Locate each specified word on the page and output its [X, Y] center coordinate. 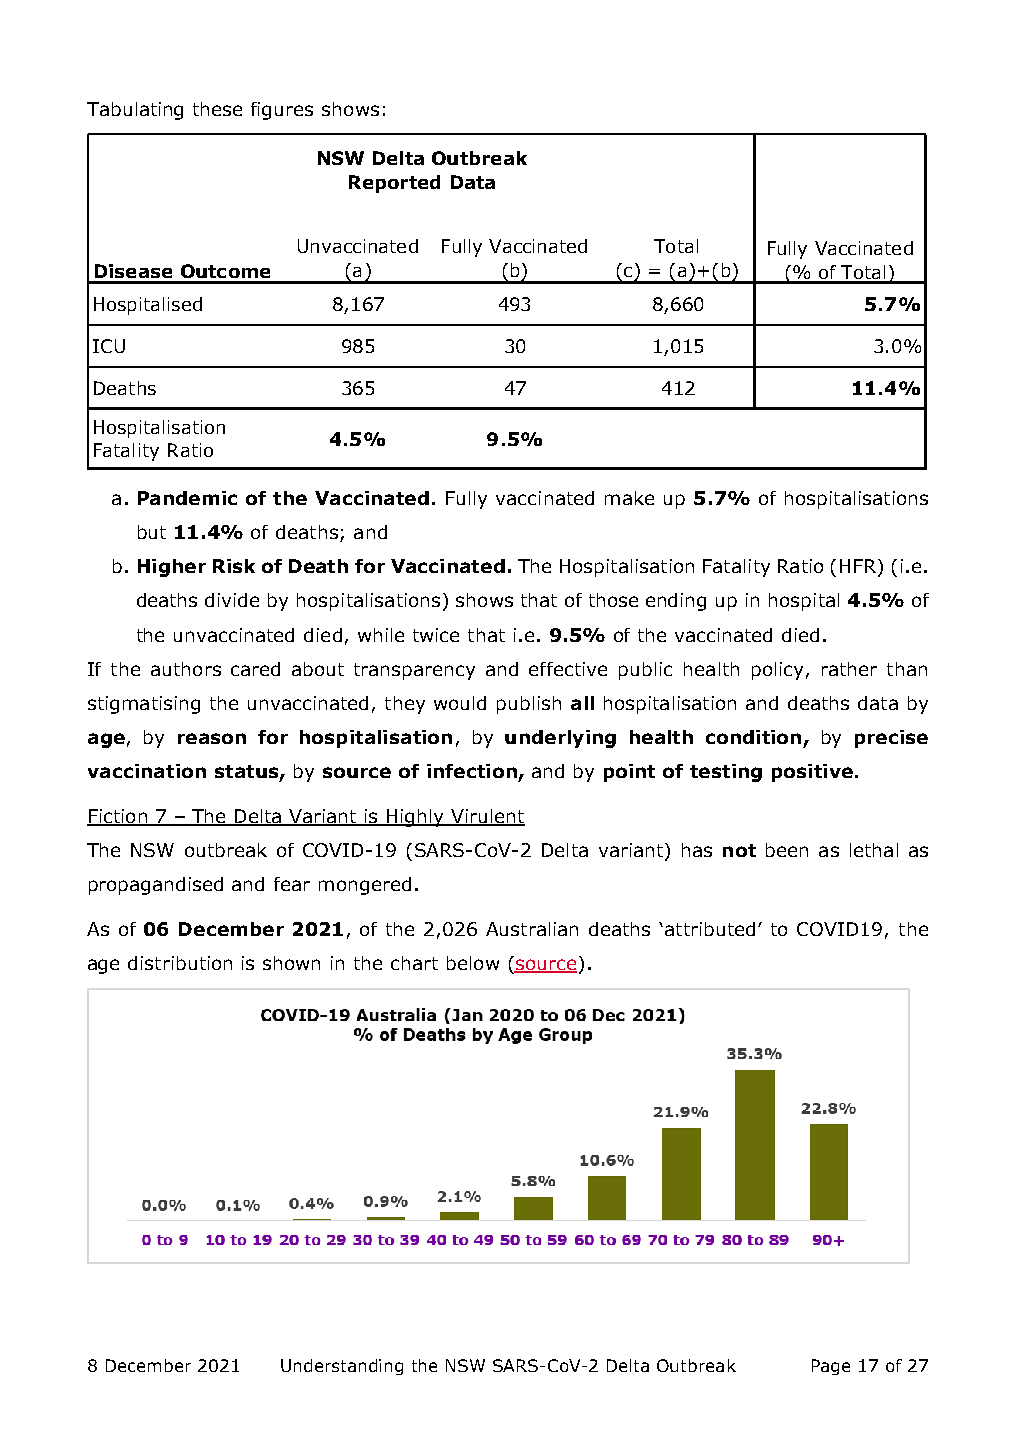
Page [831, 1367]
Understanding [342, 1367]
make [629, 498]
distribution [180, 963]
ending [676, 602]
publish [529, 705]
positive [812, 773]
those [613, 600]
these [217, 109]
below [473, 963]
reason [212, 738]
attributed [710, 929]
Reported [394, 184]
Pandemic [187, 498]
